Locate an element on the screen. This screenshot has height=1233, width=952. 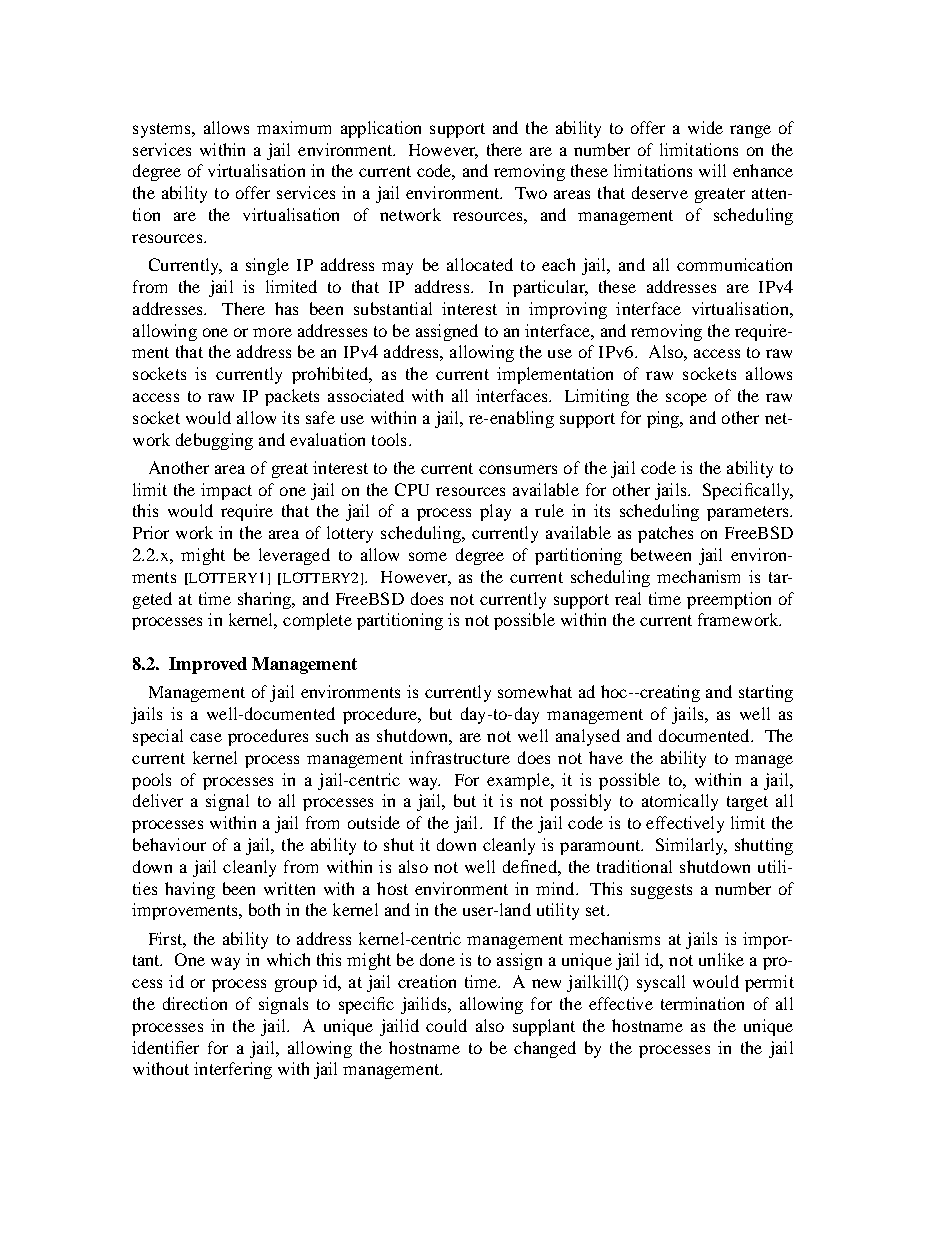
scope is located at coordinates (686, 399).
